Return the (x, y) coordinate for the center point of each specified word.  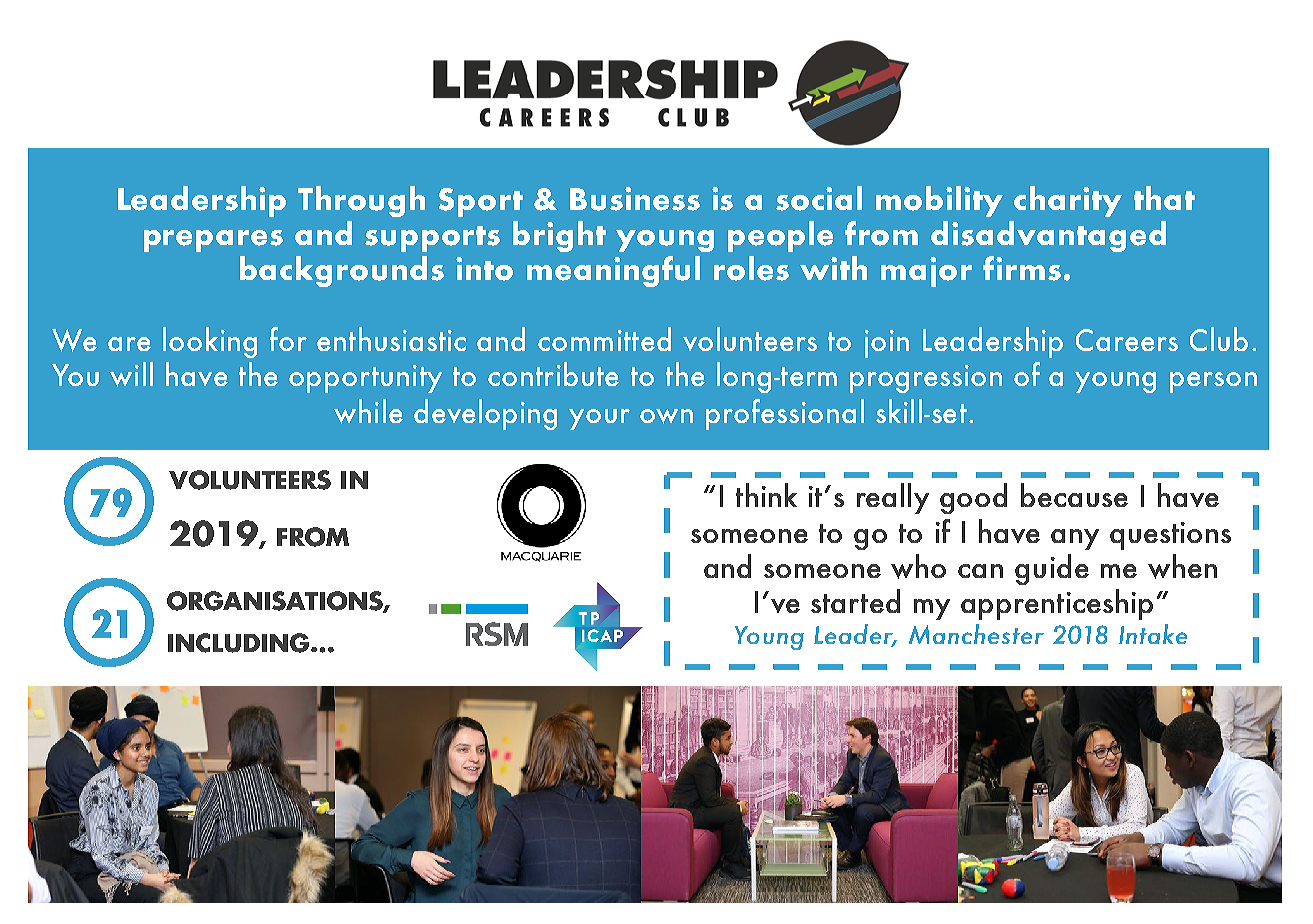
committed (604, 339)
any (1075, 539)
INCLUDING (240, 643)
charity (1068, 201)
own (666, 416)
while (368, 411)
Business (635, 199)
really (893, 498)
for (288, 339)
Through (361, 201)
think (766, 495)
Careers (1127, 340)
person (1213, 382)
